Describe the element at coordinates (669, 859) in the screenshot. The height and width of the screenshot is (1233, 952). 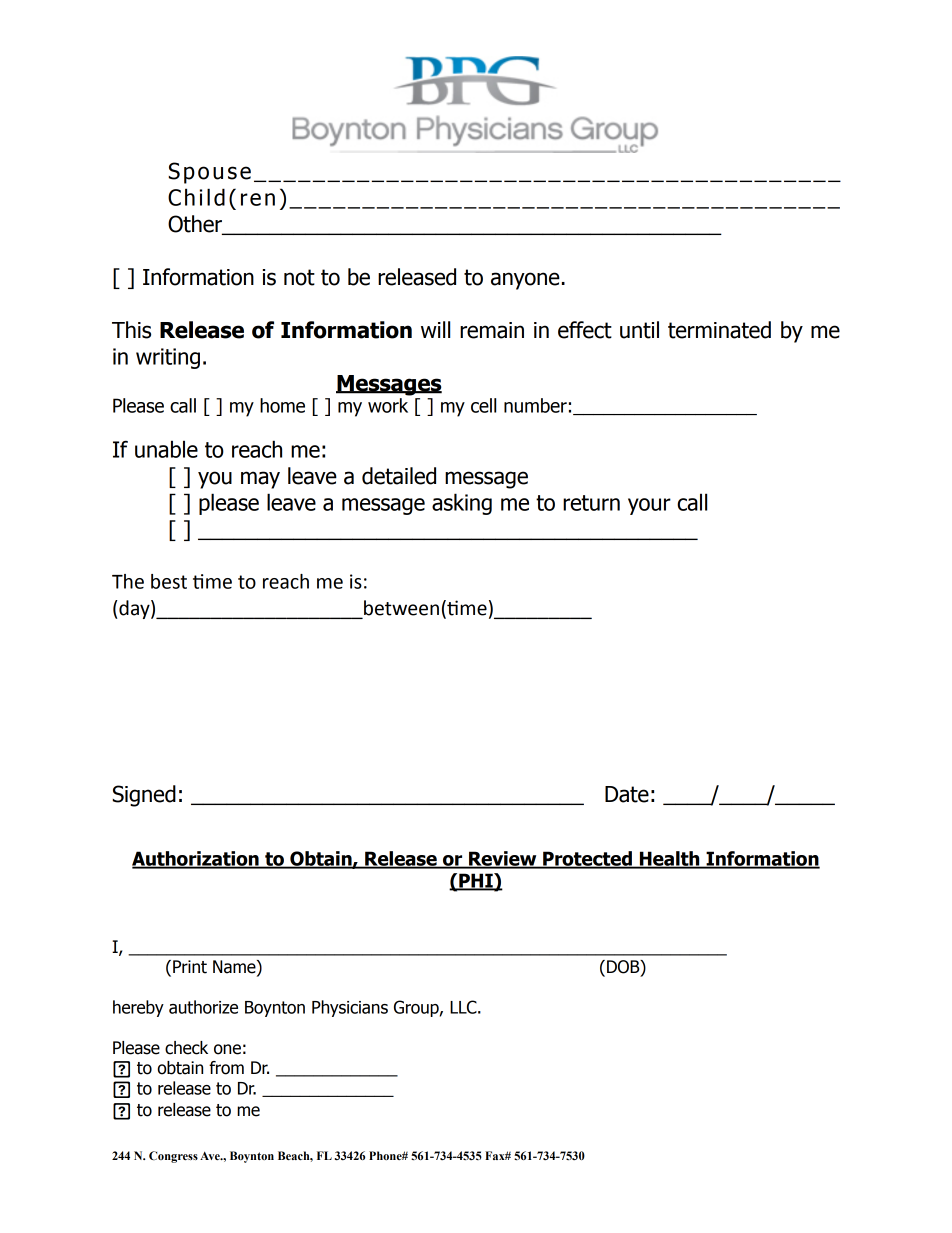
I see `Health` at that location.
